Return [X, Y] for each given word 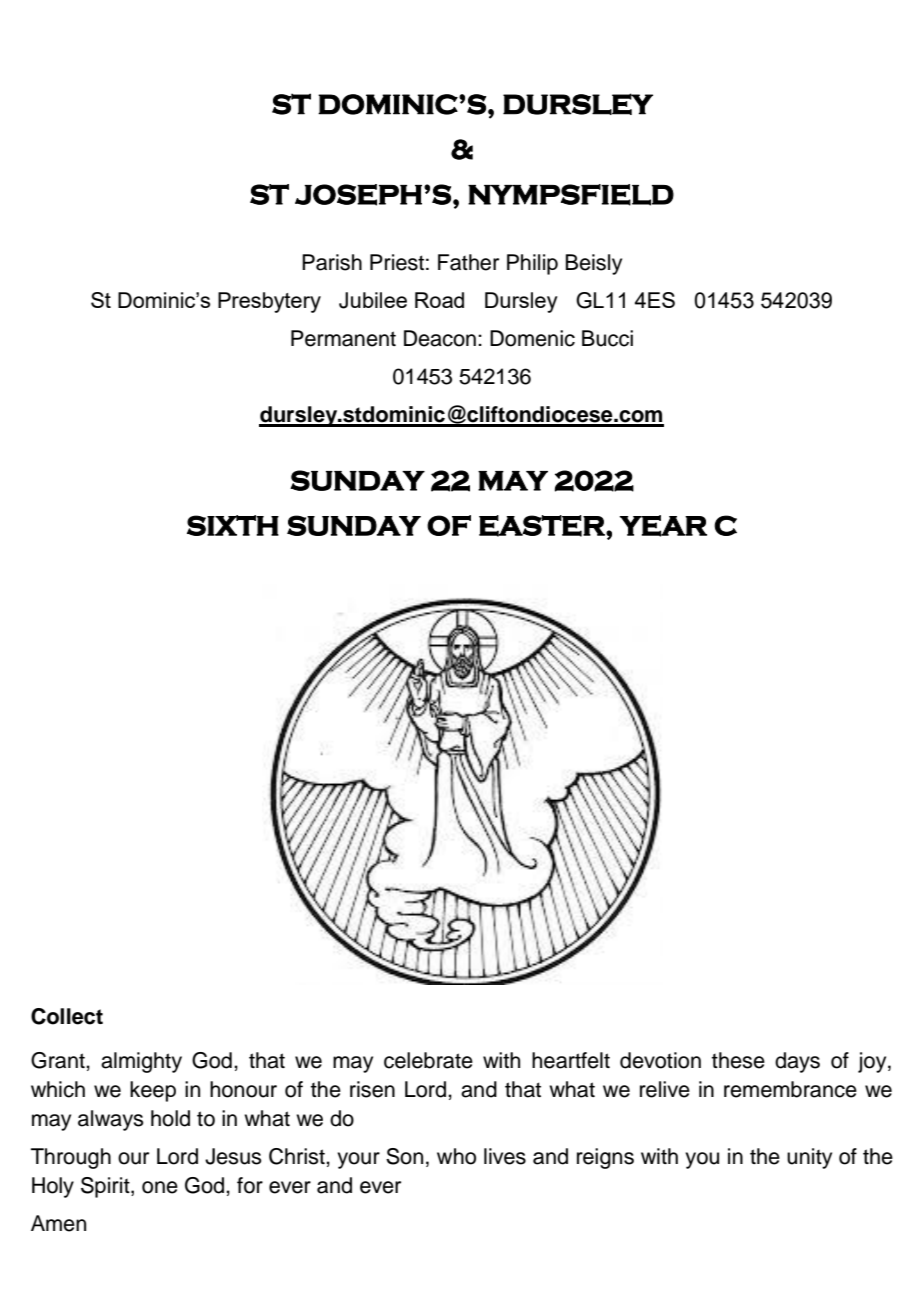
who [456, 1156]
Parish [332, 262]
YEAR [663, 526]
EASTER [543, 526]
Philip [532, 264]
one [160, 1187]
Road [439, 300]
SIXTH [233, 525]
